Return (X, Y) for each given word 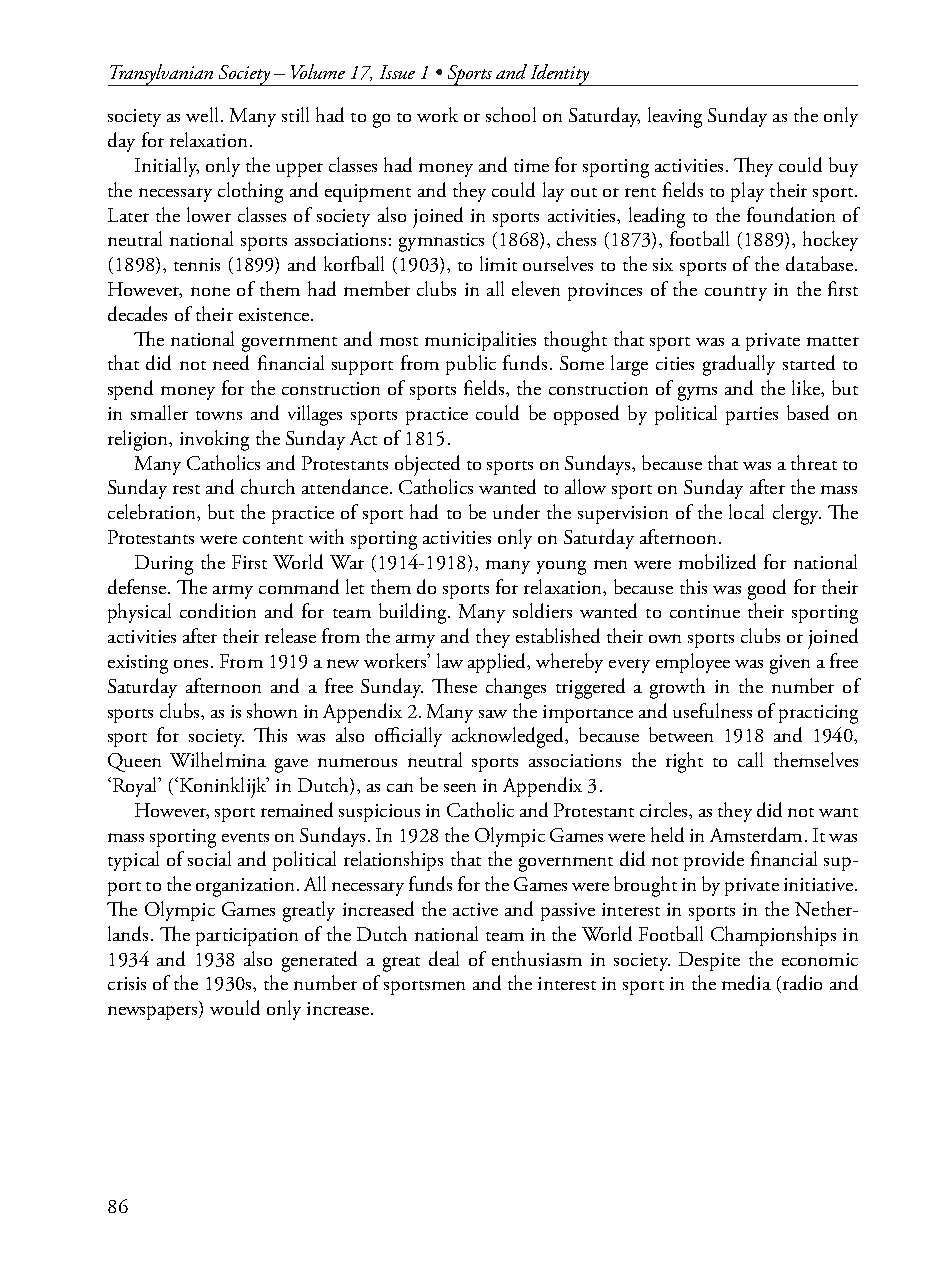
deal (444, 958)
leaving (675, 117)
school (511, 114)
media (746, 982)
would (235, 1007)
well (202, 114)
